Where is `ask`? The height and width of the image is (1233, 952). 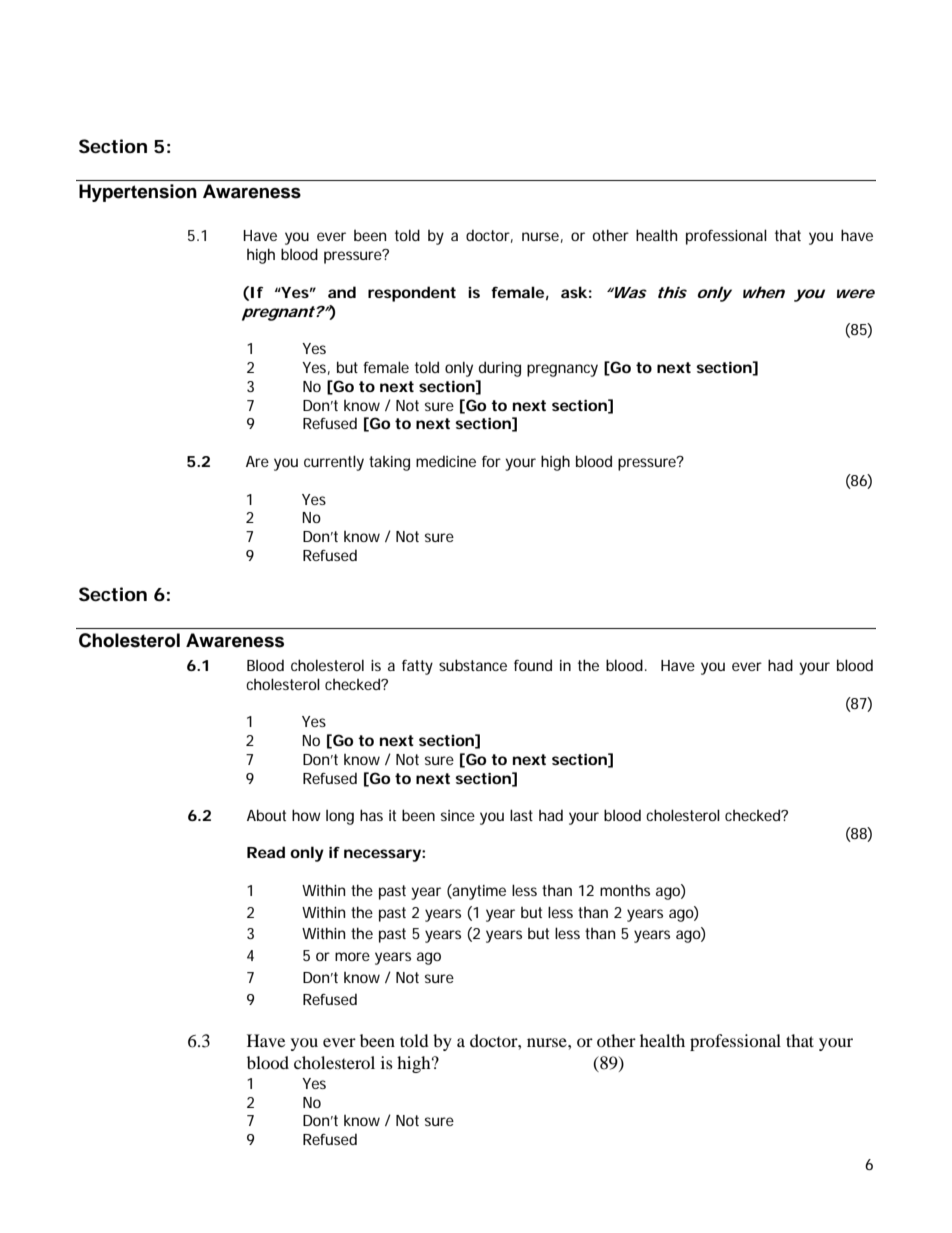
ask is located at coordinates (574, 292).
